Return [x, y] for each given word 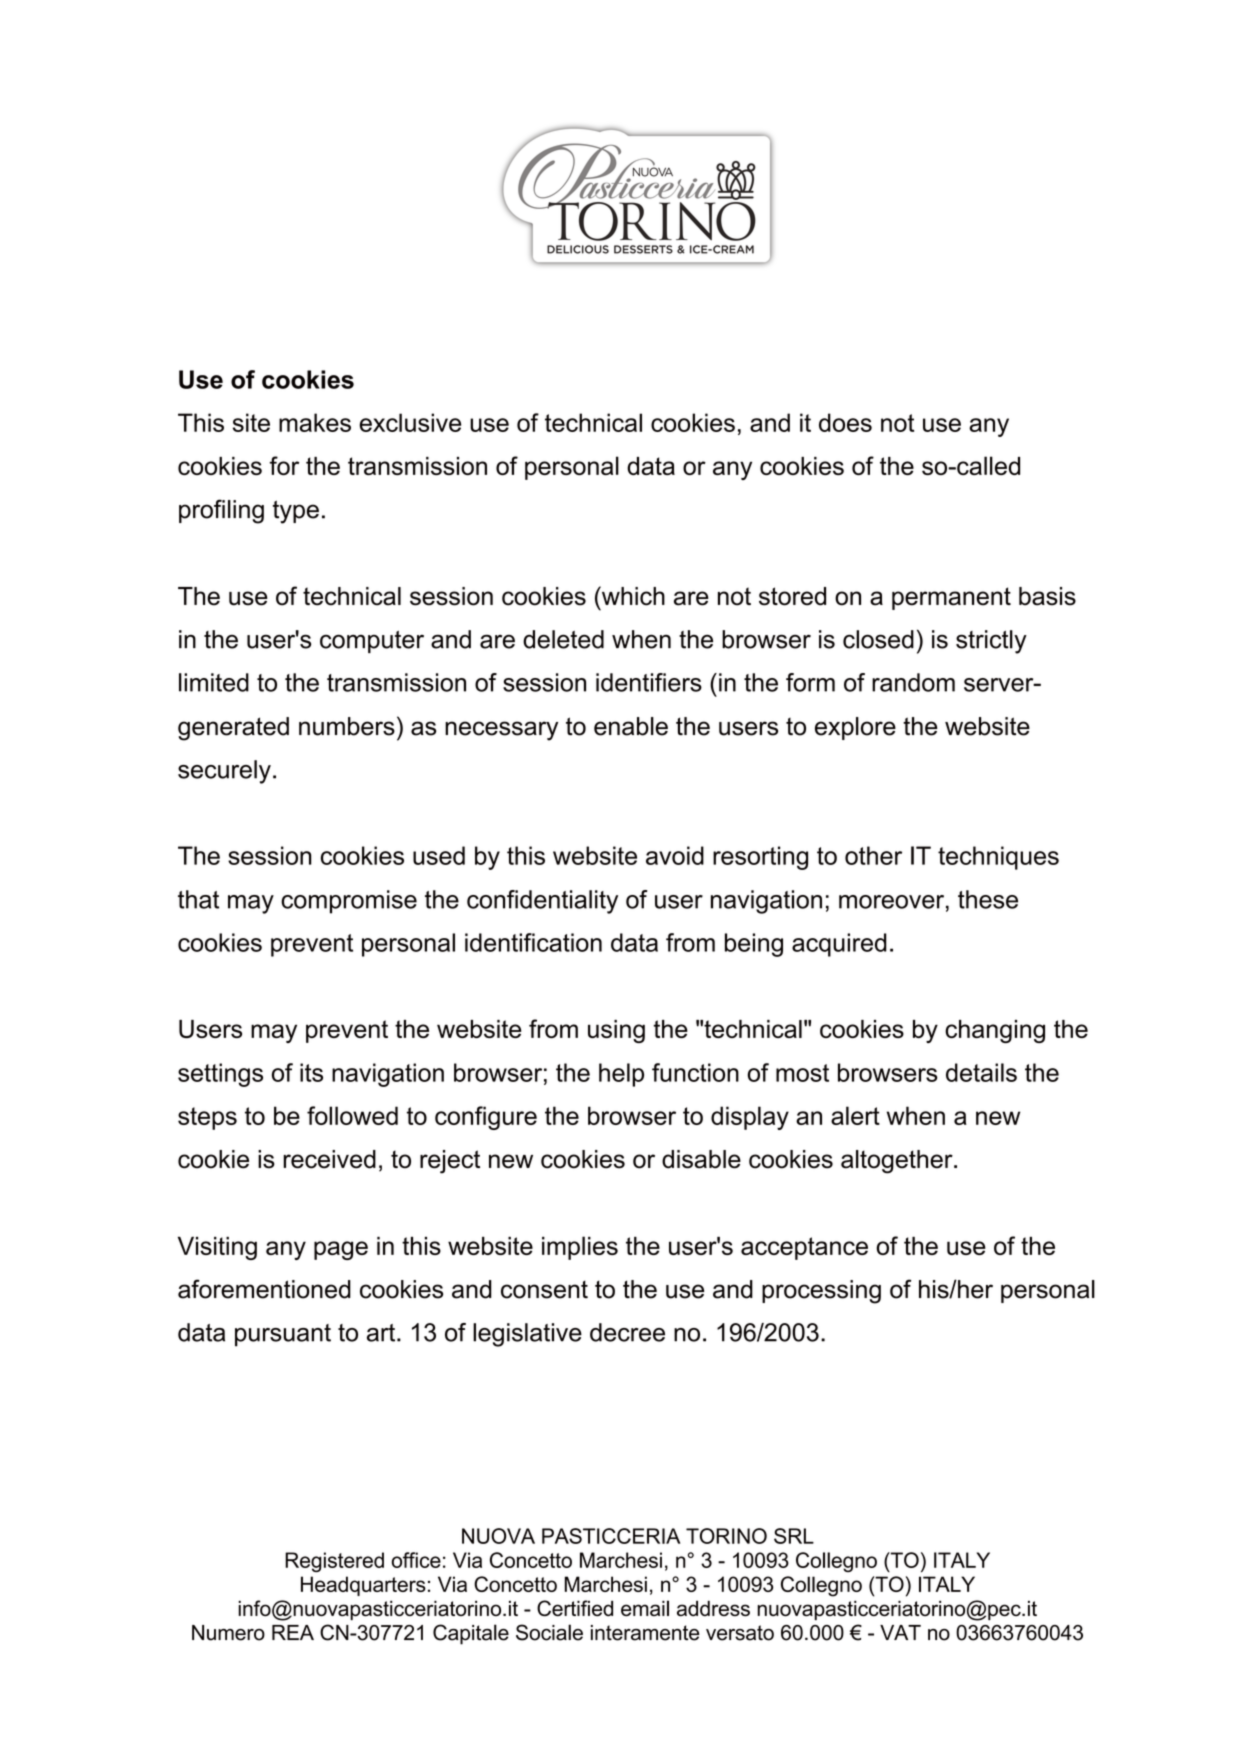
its [311, 1072]
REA [293, 1632]
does [845, 422]
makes [315, 422]
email [645, 1608]
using [616, 1031]
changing [995, 1031]
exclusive [410, 422]
